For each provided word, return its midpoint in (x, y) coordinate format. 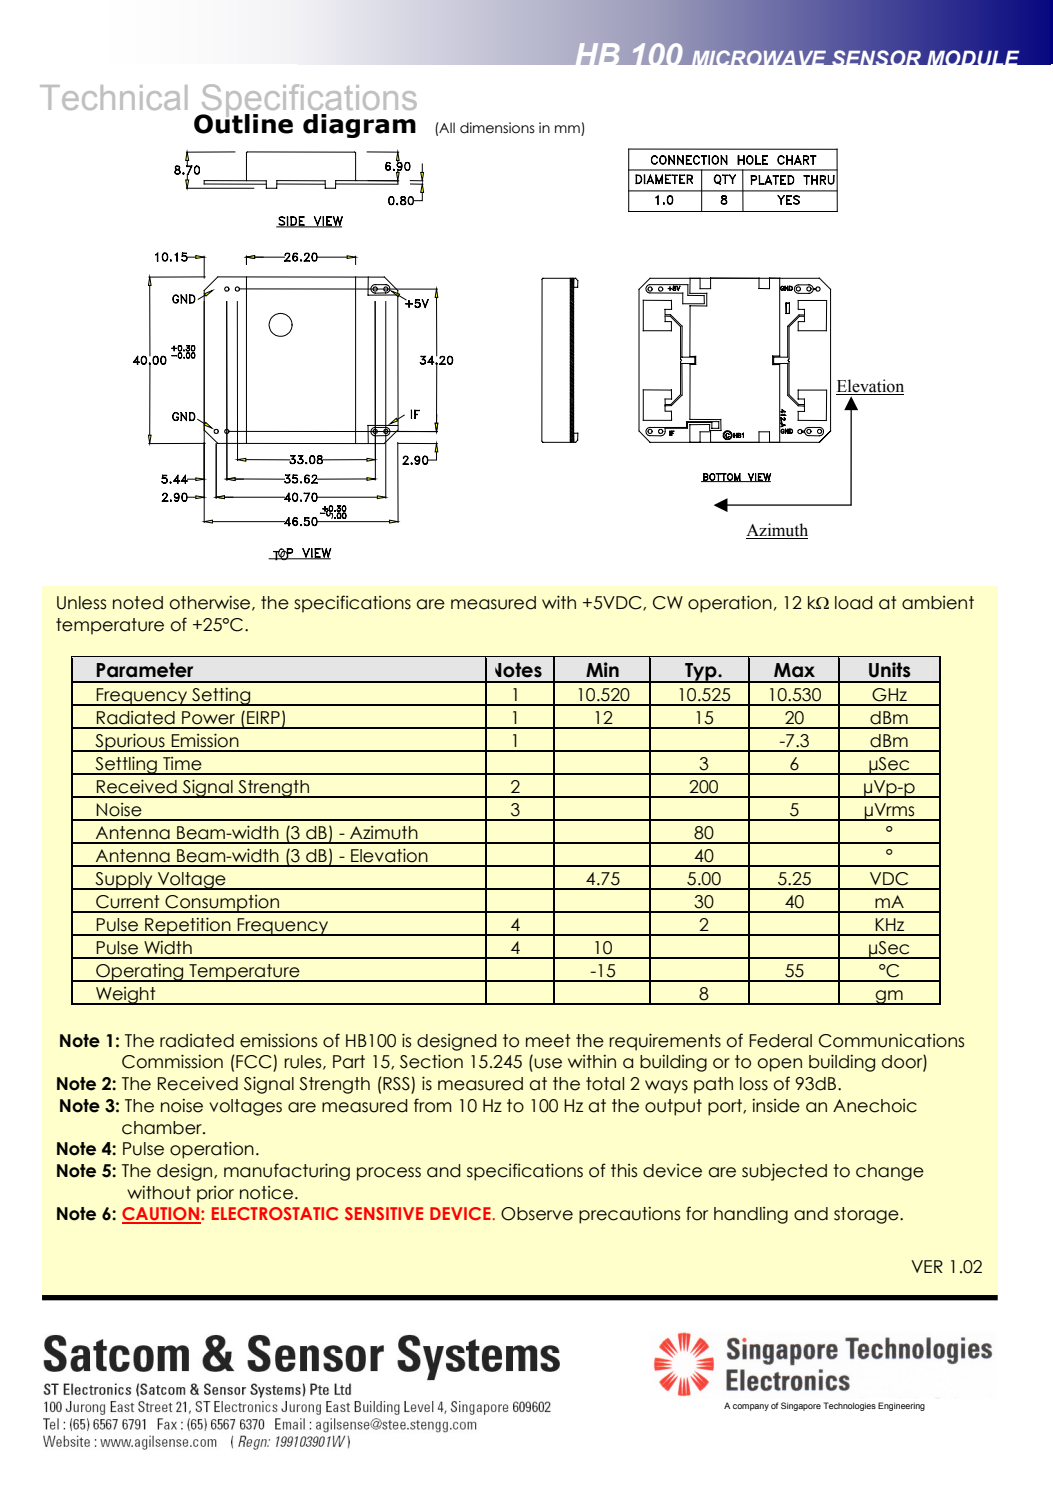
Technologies (849, 1406)
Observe (537, 1214)
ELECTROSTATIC (275, 1213)
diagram (359, 126)
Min (602, 669)
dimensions (497, 128)
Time (182, 764)
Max (794, 670)
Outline (243, 123)
